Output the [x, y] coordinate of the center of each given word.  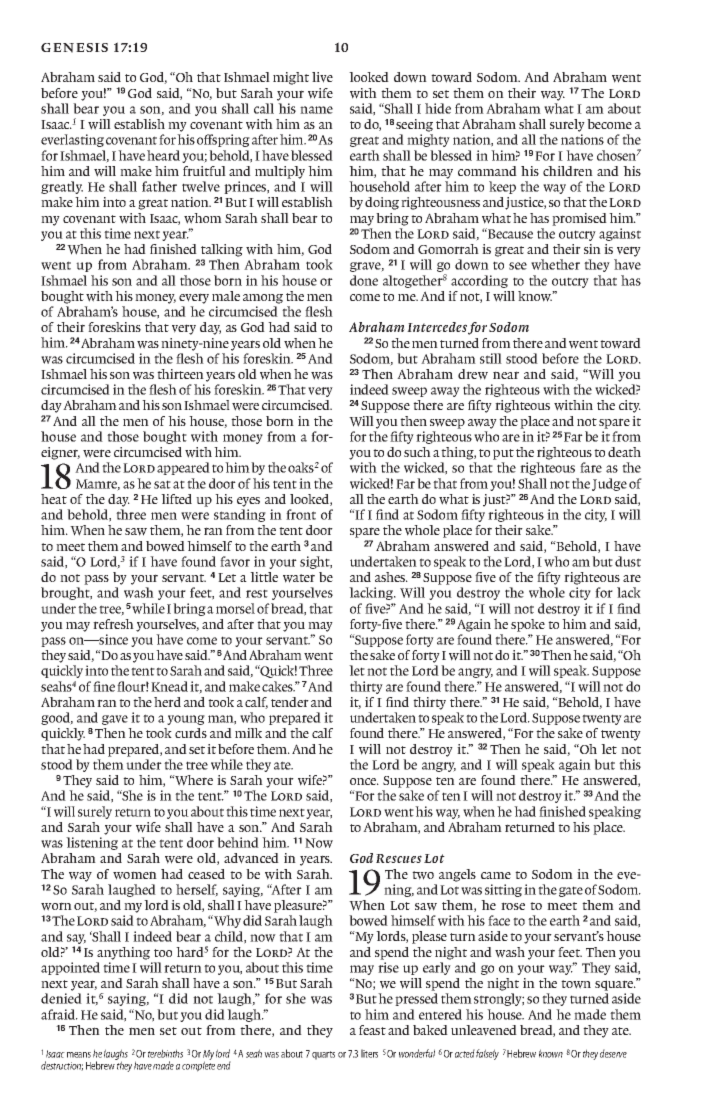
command [487, 171]
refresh [113, 624]
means [79, 1055]
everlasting [72, 140]
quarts [323, 1055]
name [316, 110]
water [299, 578]
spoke [528, 625]
